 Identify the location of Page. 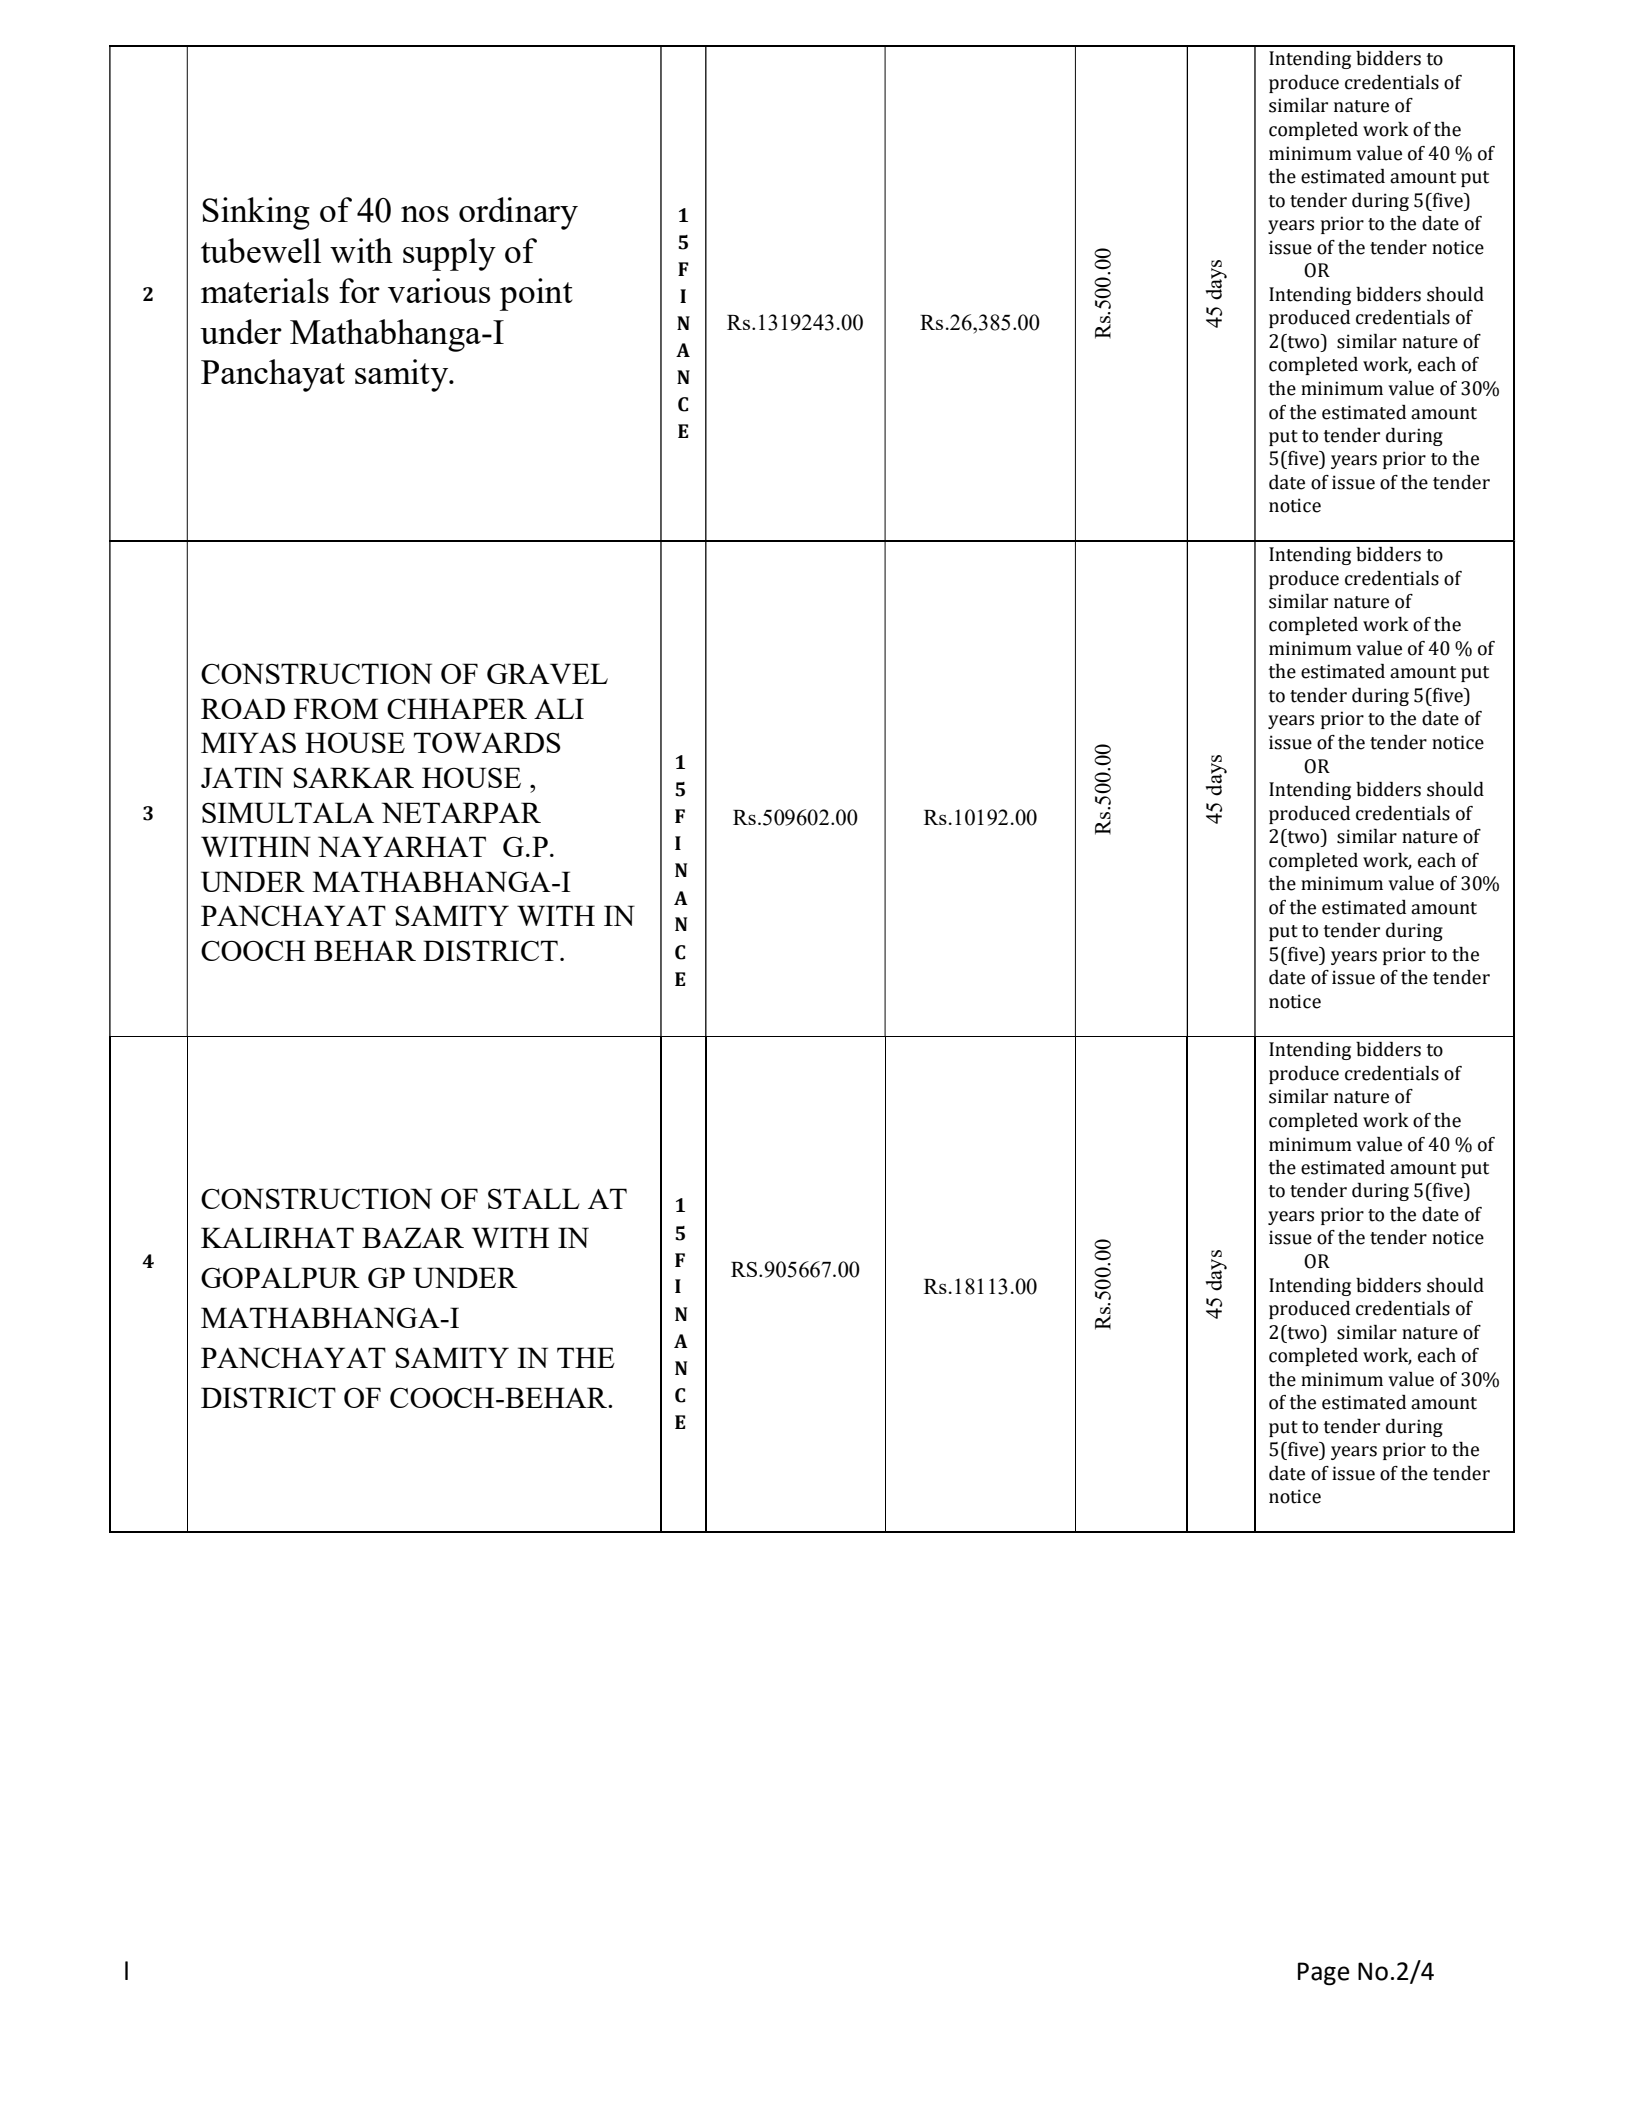
(1324, 1974).
